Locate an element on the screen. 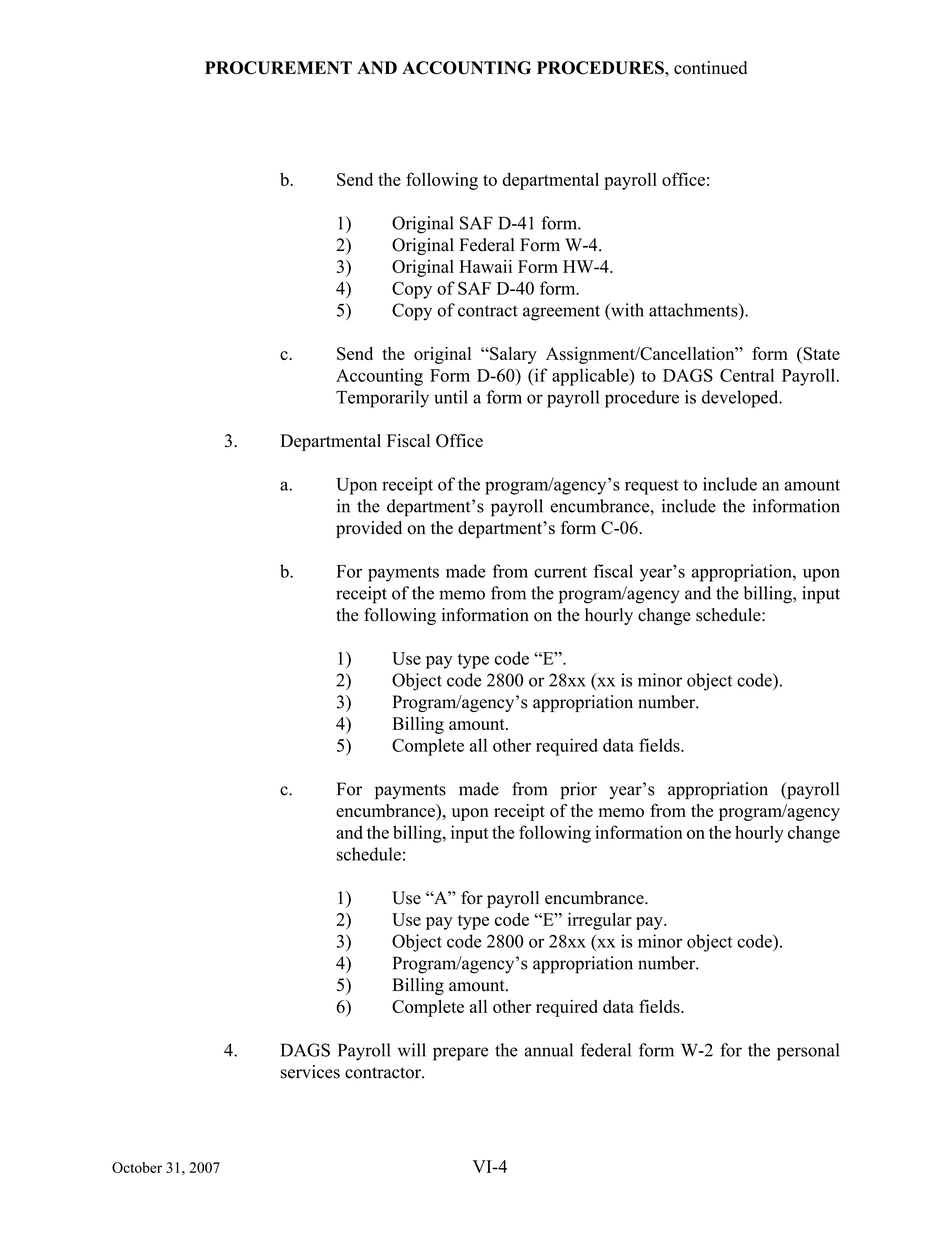  personal is located at coordinates (808, 1052).
